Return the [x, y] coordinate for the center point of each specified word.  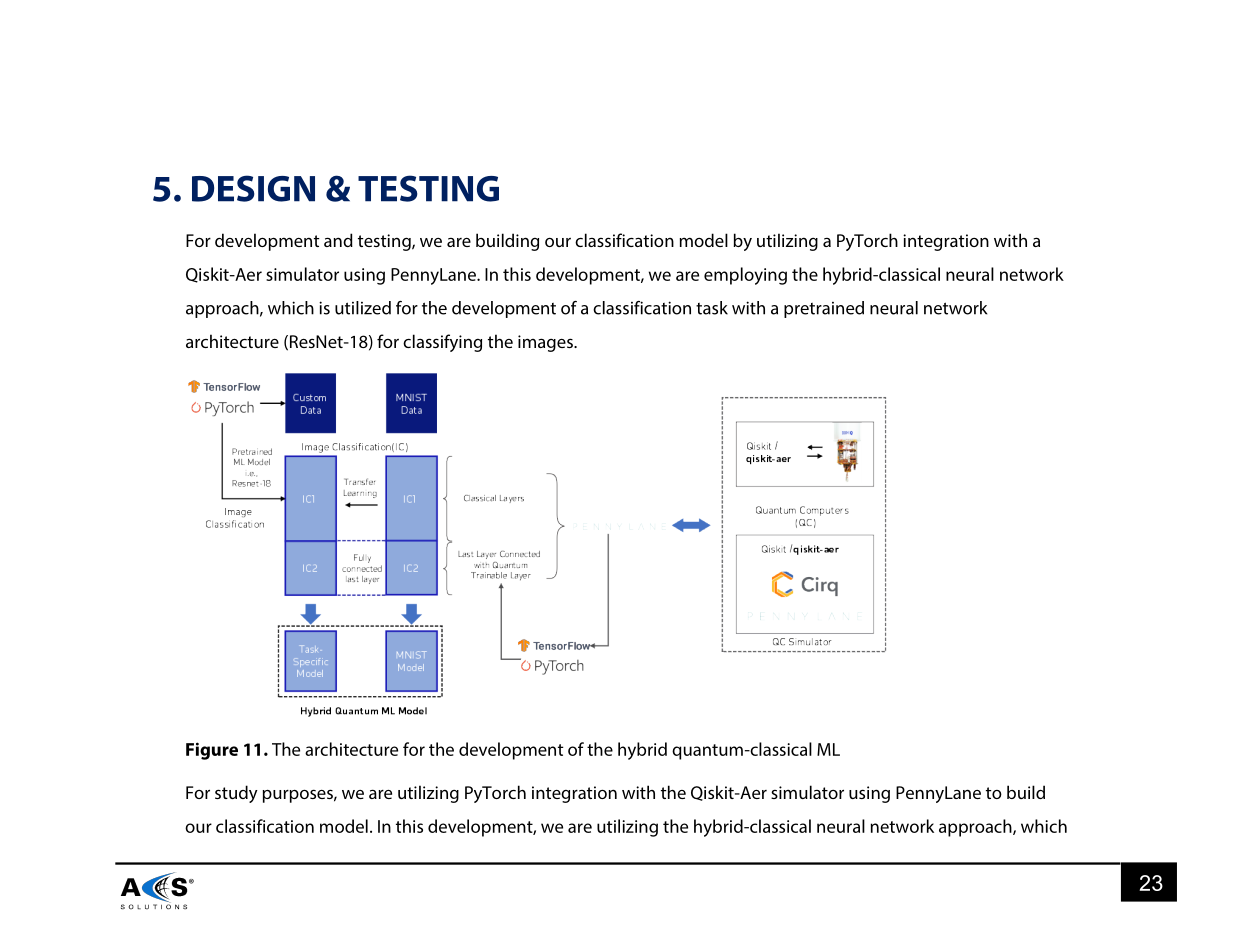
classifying [442, 343]
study [236, 794]
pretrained [824, 309]
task [712, 308]
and [338, 240]
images [546, 343]
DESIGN [253, 188]
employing [745, 276]
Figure [212, 751]
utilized [363, 308]
